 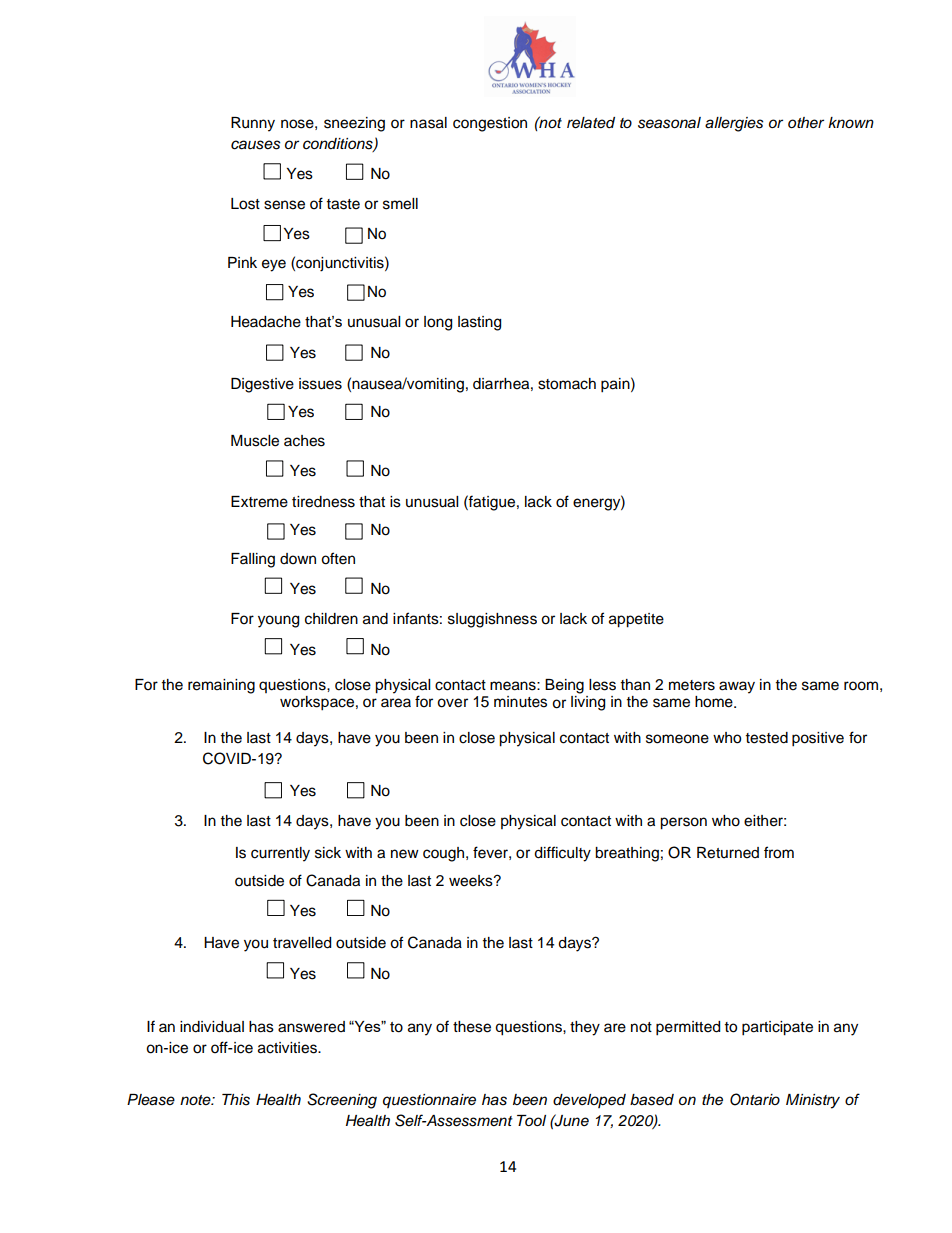 I want to click on causes, so click(x=256, y=145).
